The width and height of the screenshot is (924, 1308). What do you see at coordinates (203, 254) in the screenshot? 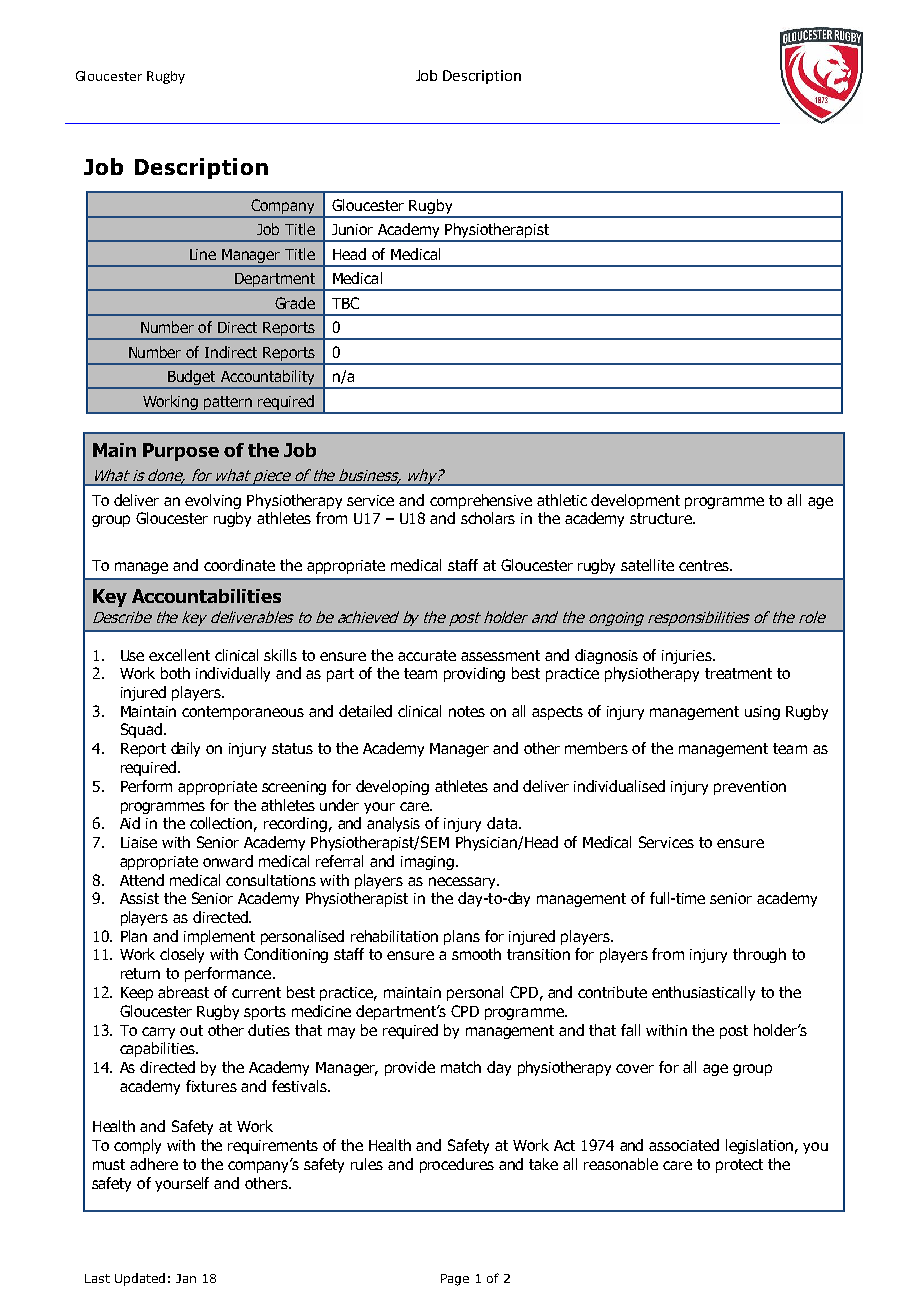
I see `Line` at bounding box center [203, 254].
